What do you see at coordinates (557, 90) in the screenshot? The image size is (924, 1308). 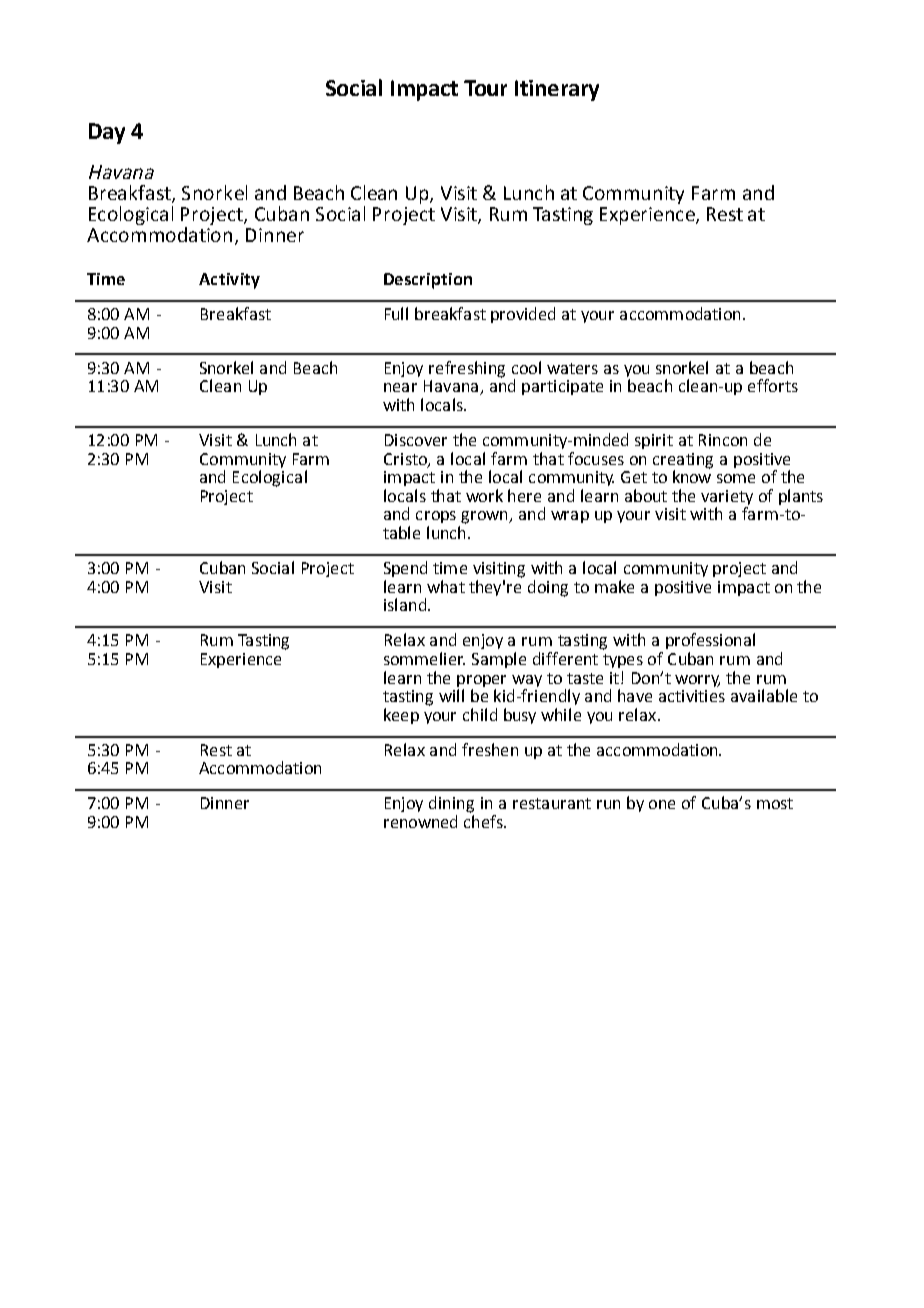 I see `Itinerary` at bounding box center [557, 90].
